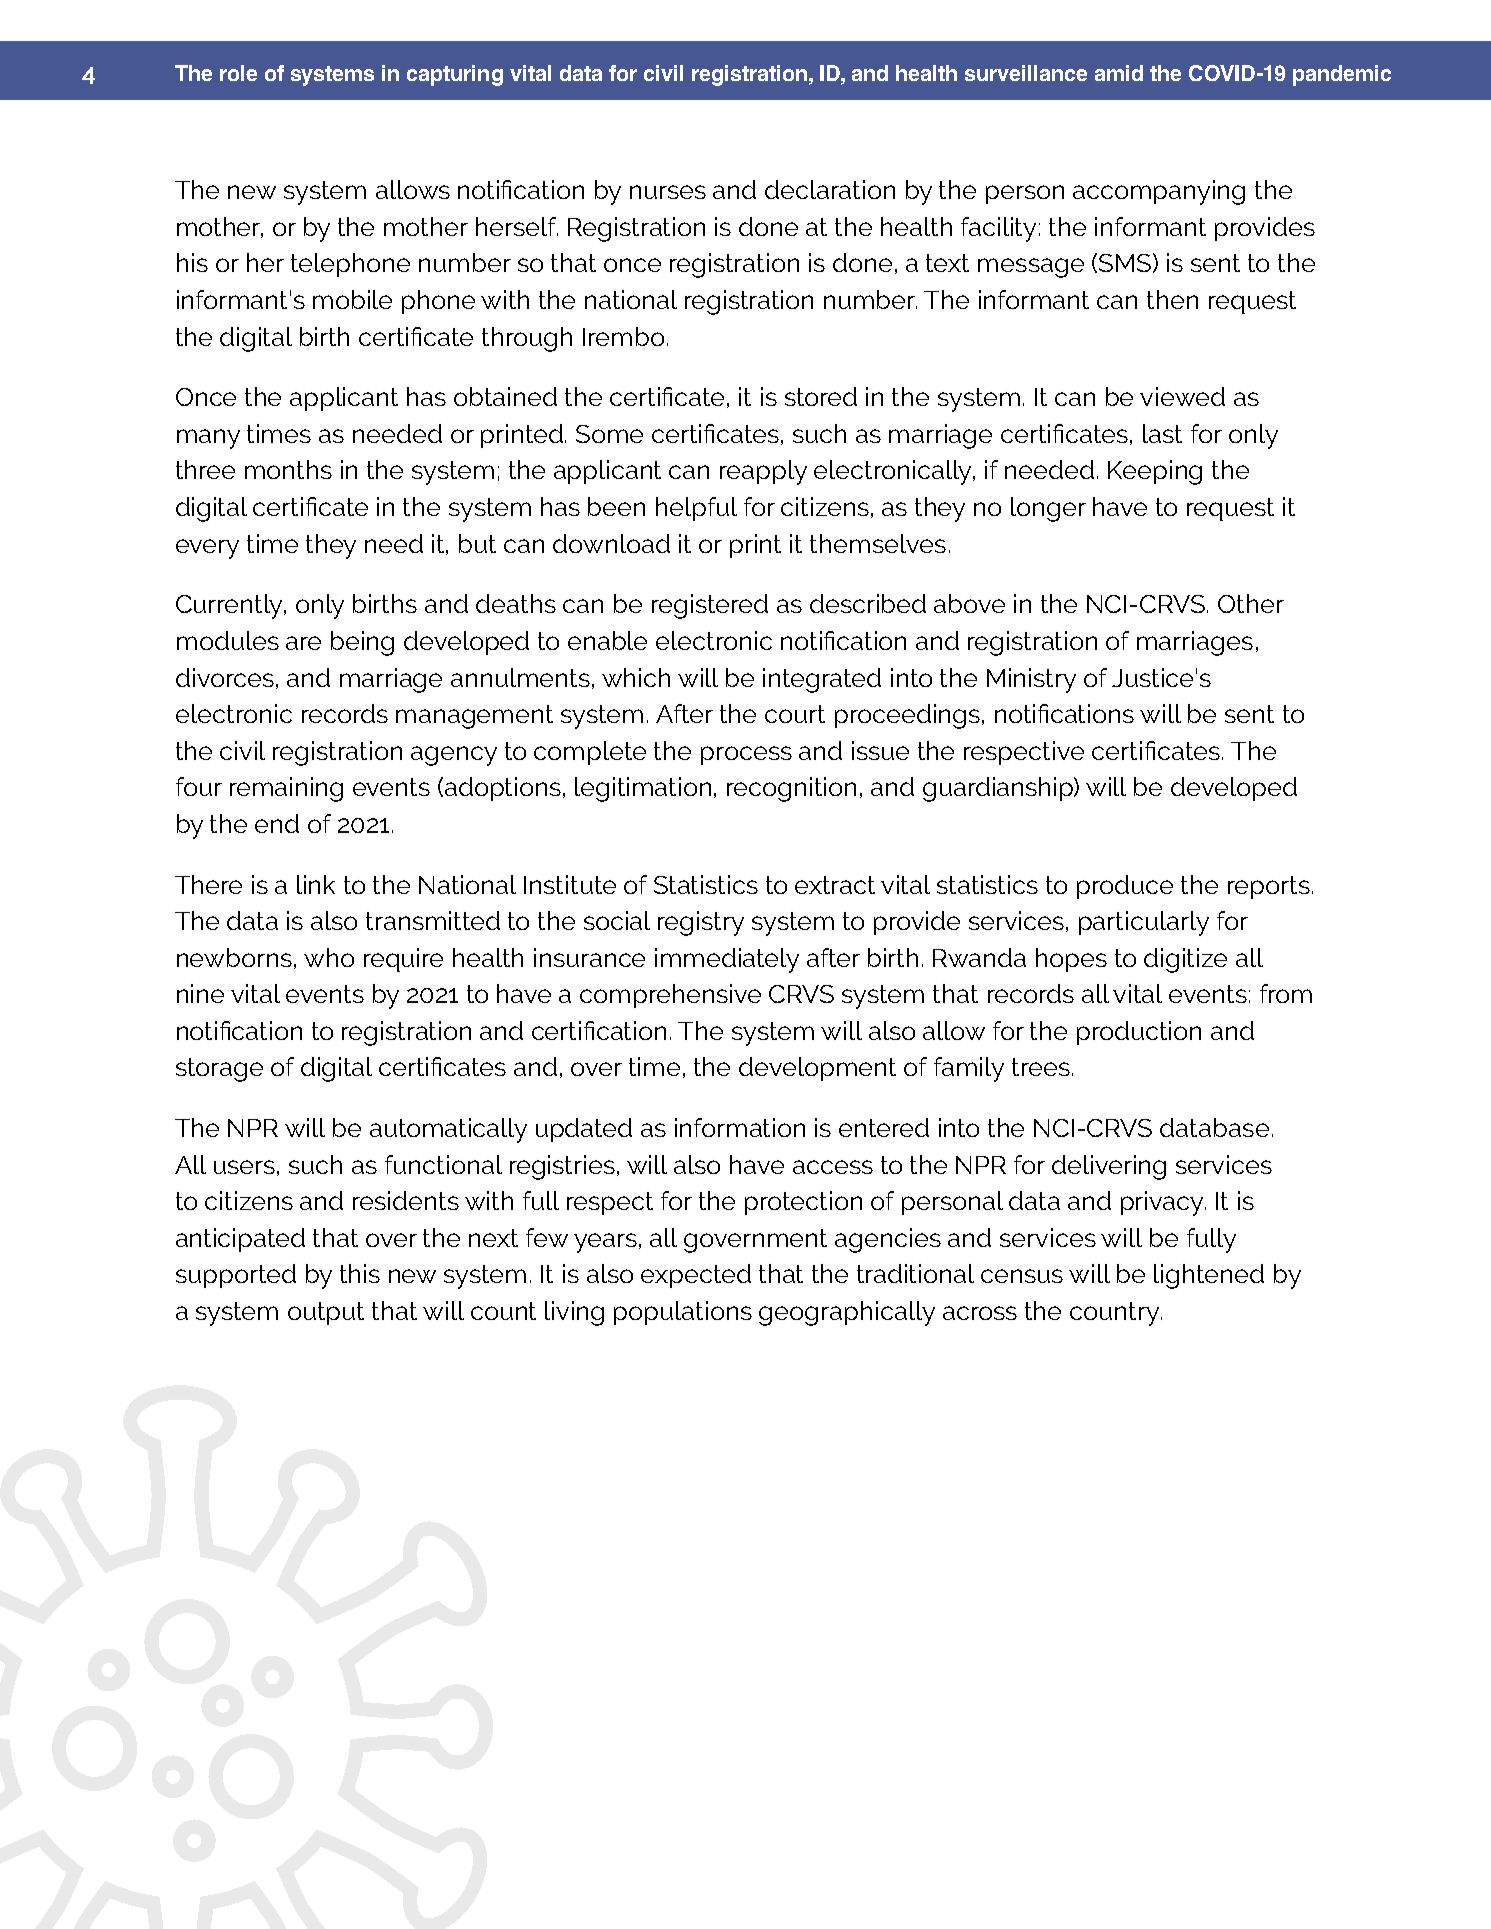 This document has height=1929, width=1491. I want to click on reapply, so click(763, 472).
